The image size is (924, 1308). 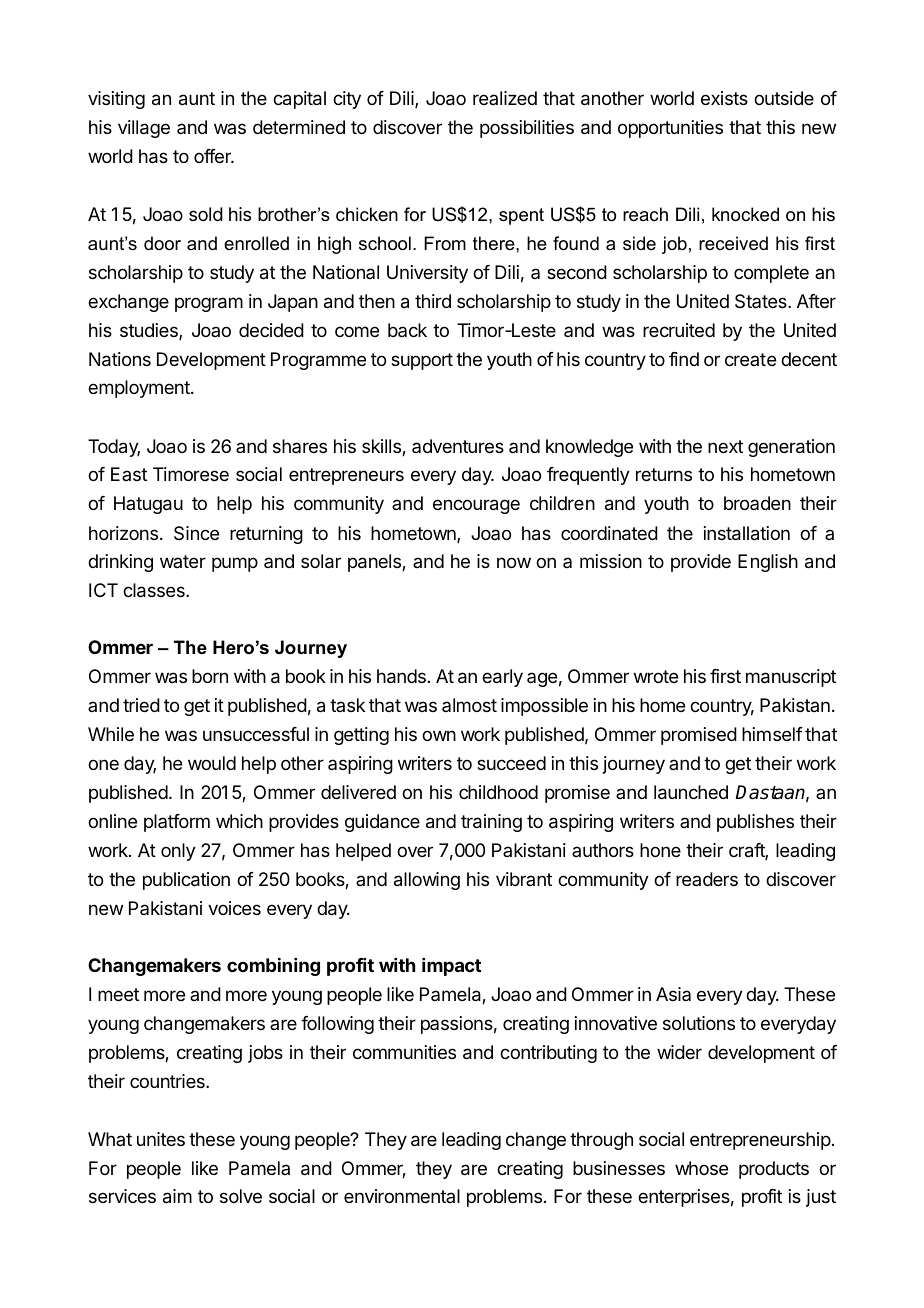 I want to click on exists, so click(x=724, y=98).
